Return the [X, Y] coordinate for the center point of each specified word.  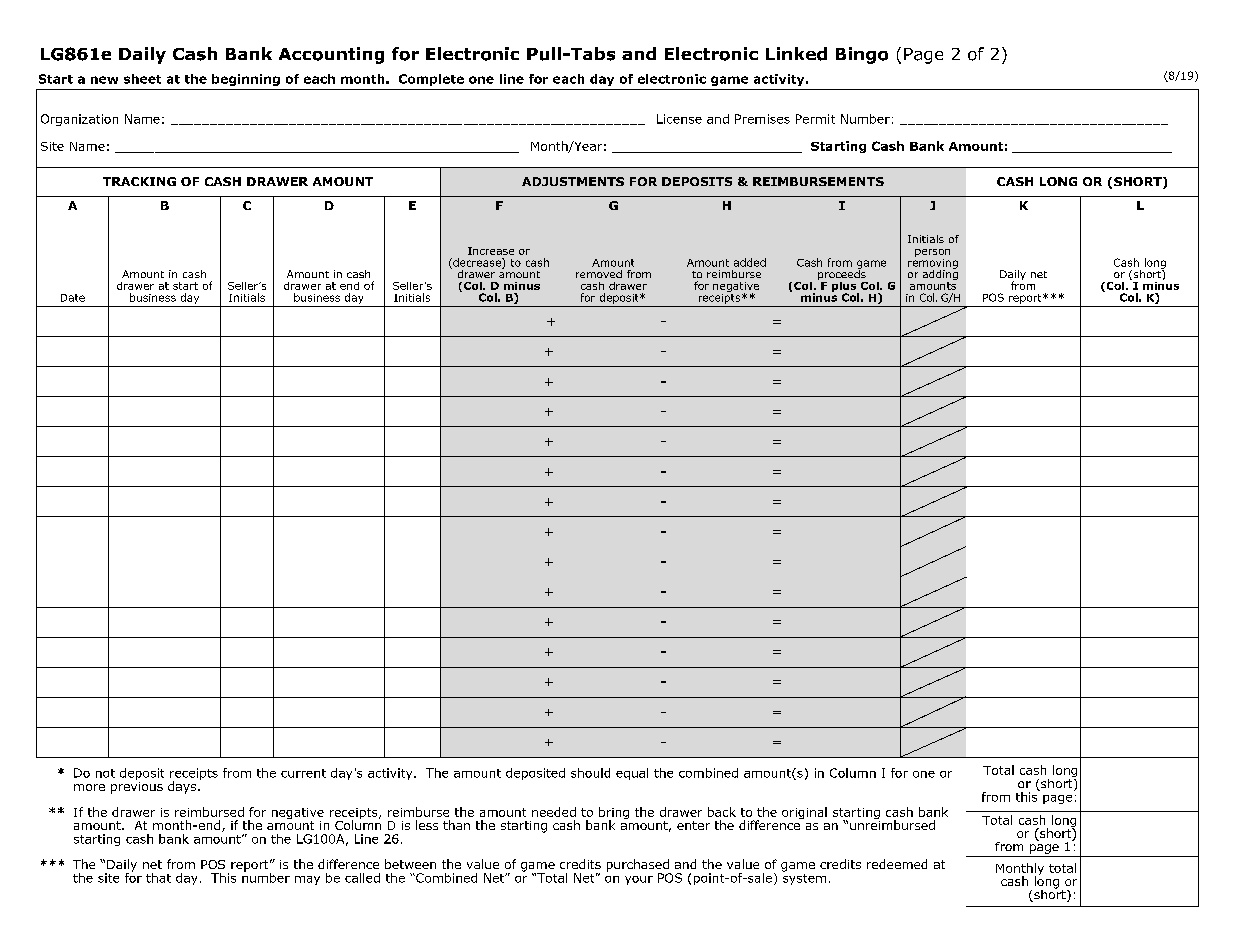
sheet [142, 79]
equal [632, 774]
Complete [431, 80]
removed [599, 274]
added [750, 262]
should [590, 773]
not [105, 773]
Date [73, 298]
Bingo [862, 55]
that [158, 878]
